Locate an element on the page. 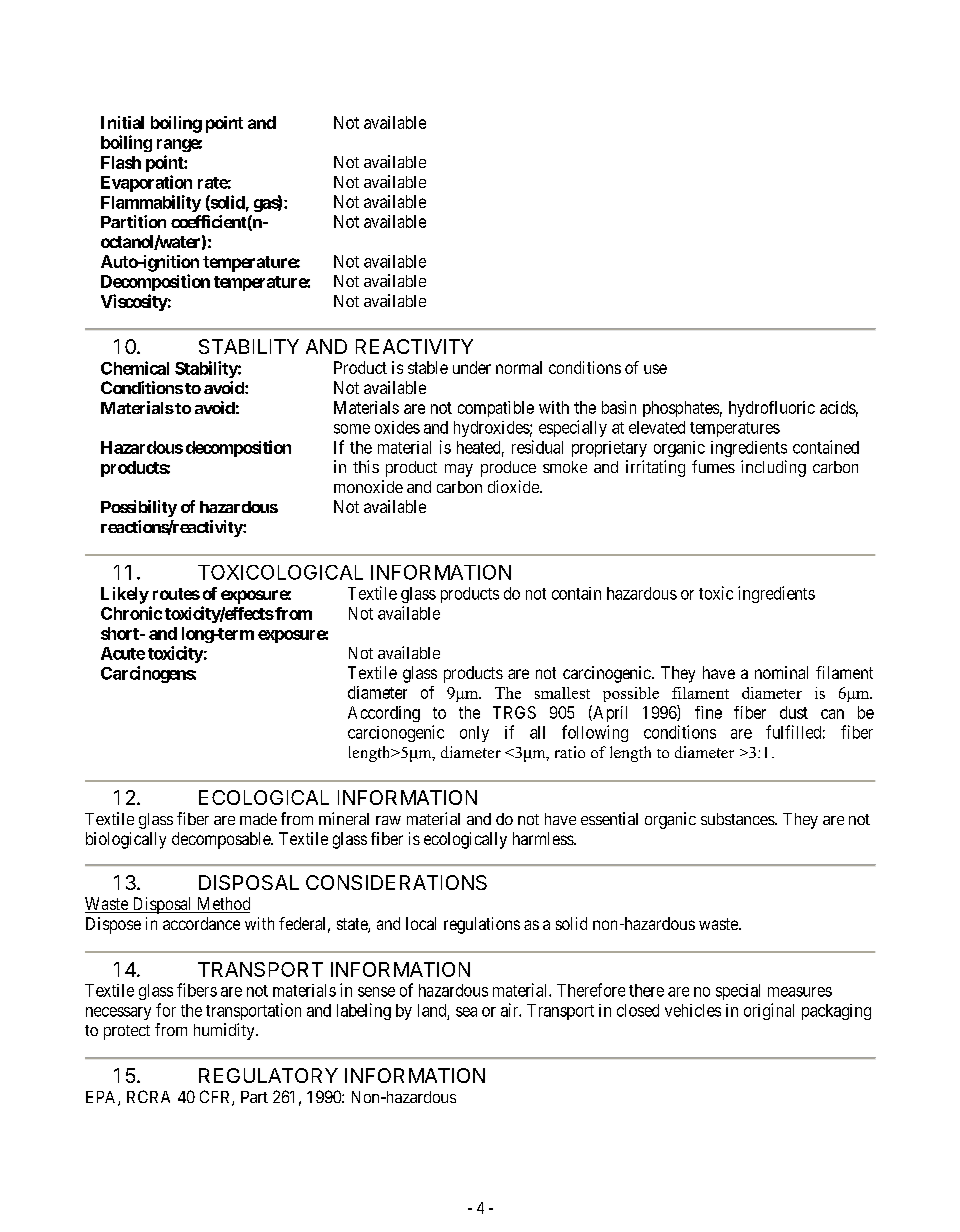  nominal is located at coordinates (781, 672).
